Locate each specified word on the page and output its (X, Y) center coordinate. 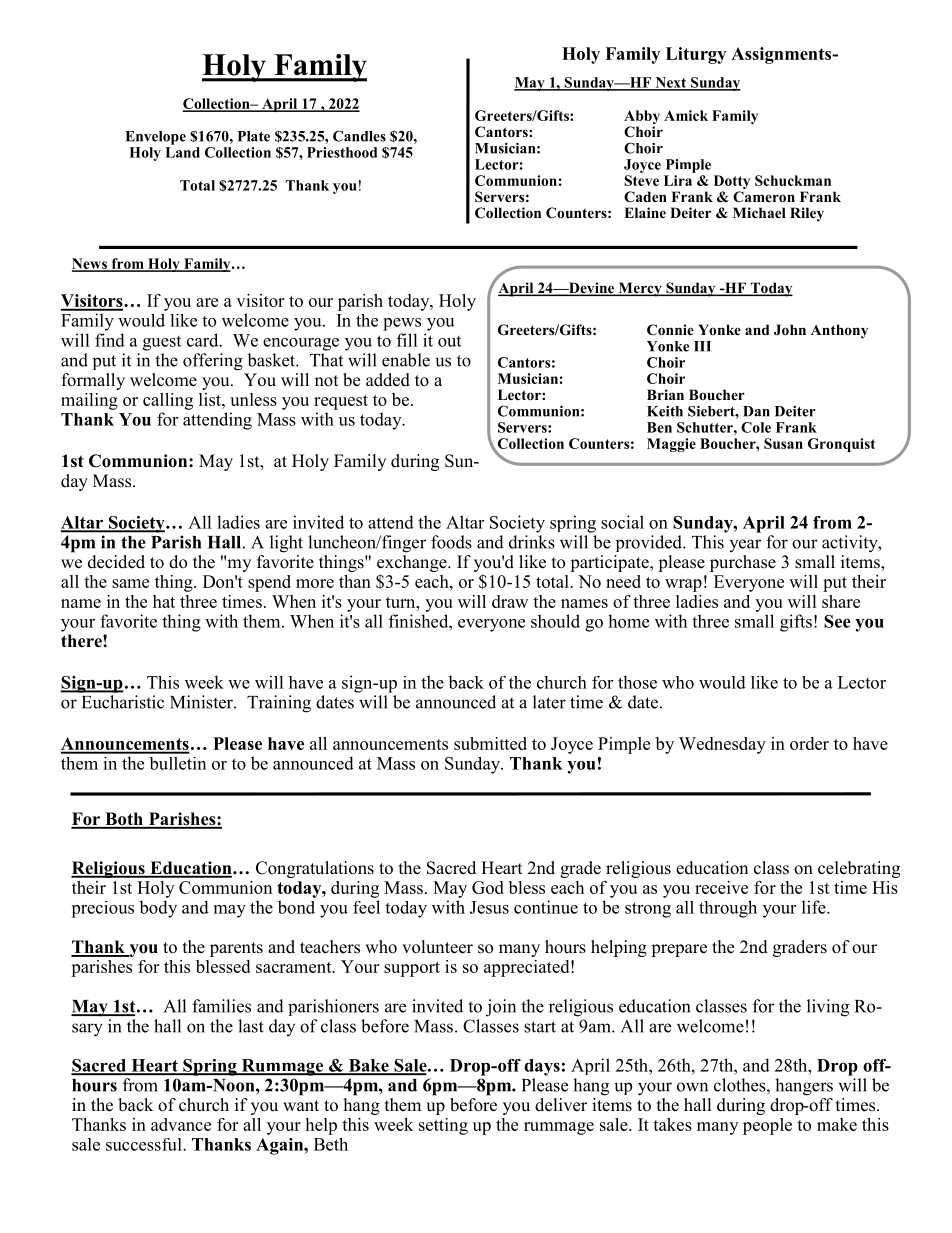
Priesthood (342, 152)
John (790, 330)
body (158, 909)
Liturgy (696, 55)
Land (182, 152)
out (449, 341)
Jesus (489, 907)
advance (181, 1124)
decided (116, 562)
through (728, 909)
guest (162, 343)
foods (451, 542)
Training (279, 704)
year (745, 545)
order (809, 743)
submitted (490, 743)
